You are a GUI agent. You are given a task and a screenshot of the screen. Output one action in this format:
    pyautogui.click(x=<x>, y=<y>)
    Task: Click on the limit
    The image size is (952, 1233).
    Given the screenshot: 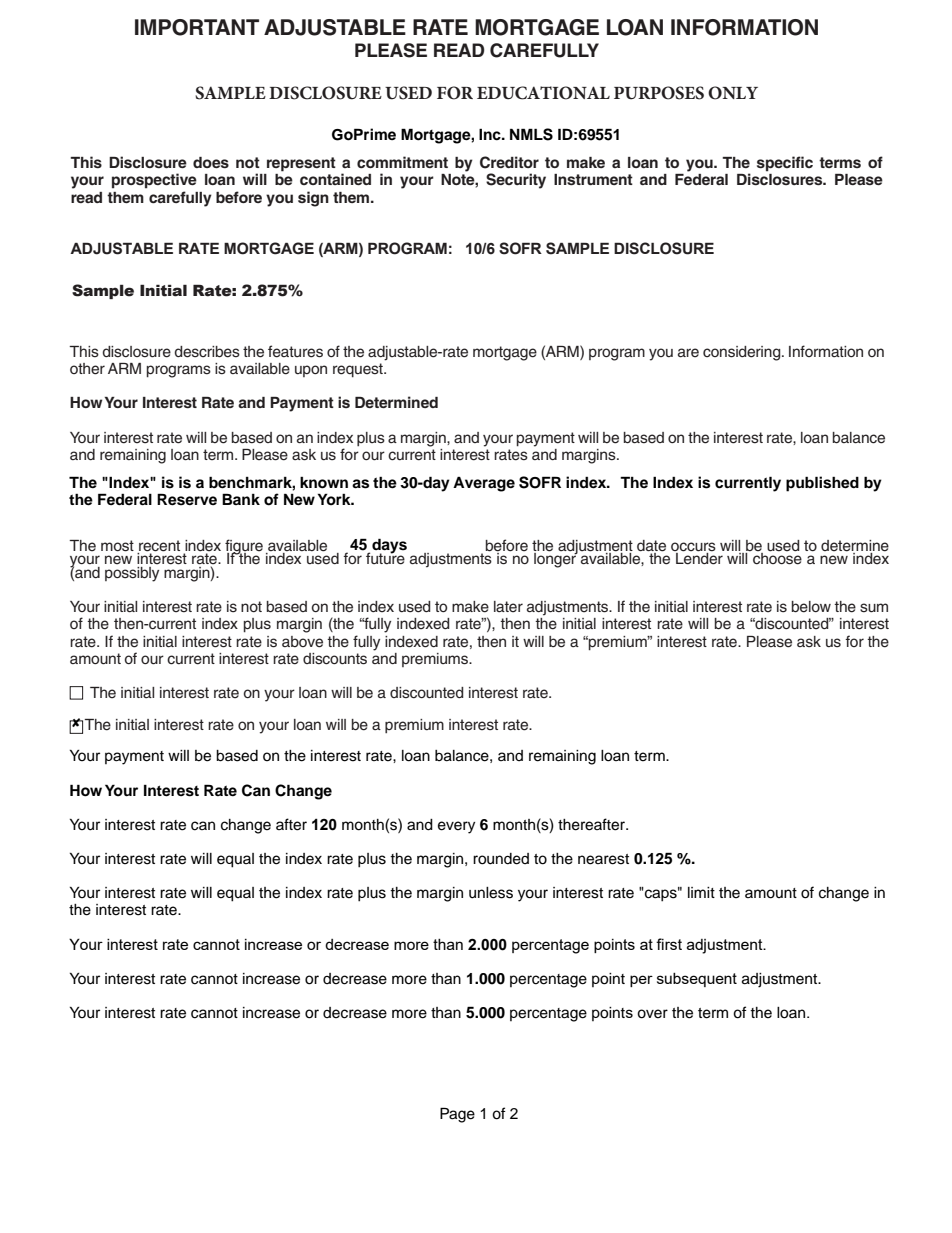 What is the action you would take?
    pyautogui.click(x=701, y=892)
